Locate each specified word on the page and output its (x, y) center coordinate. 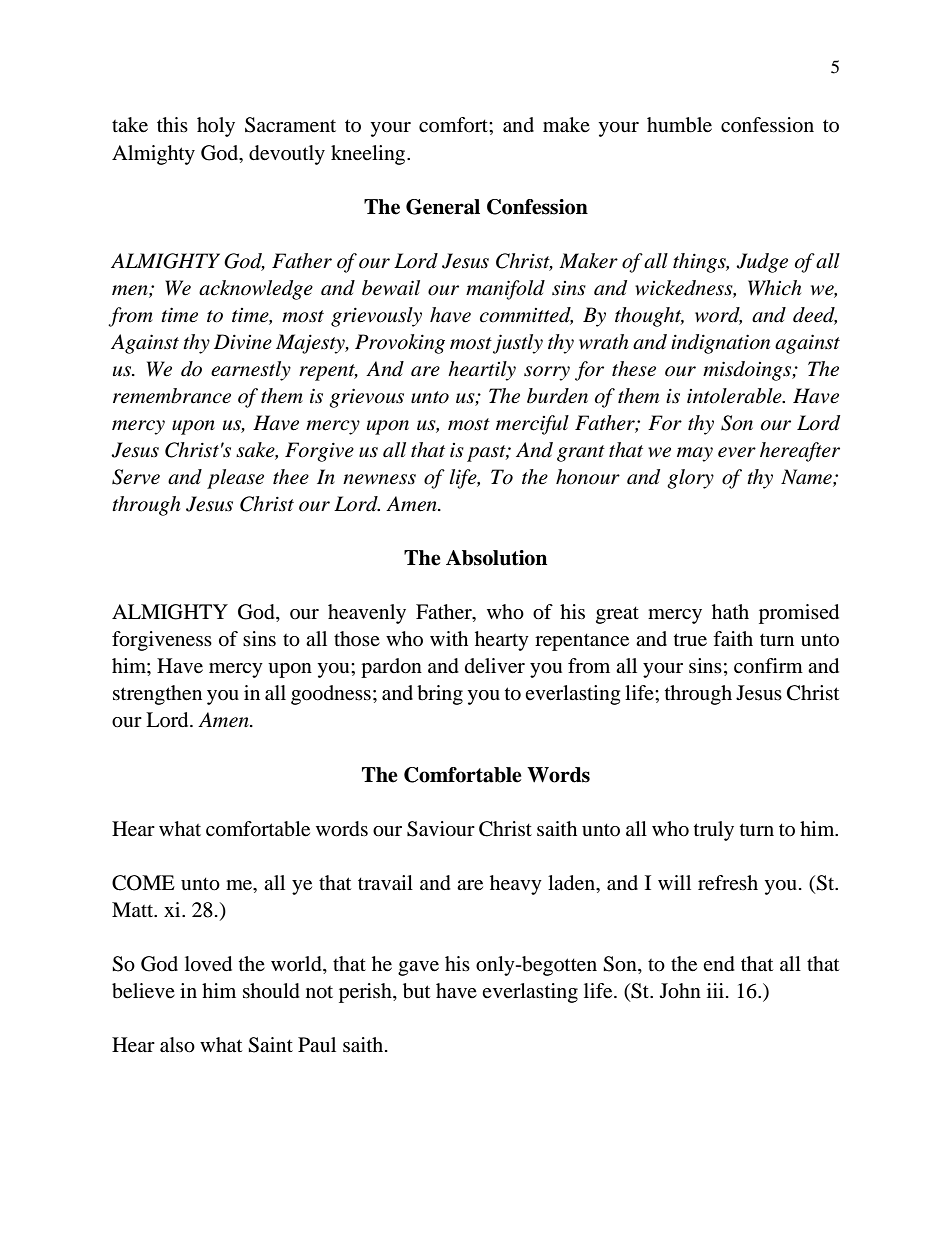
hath (730, 612)
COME (143, 883)
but (416, 991)
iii (715, 990)
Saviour (441, 829)
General (443, 207)
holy (216, 127)
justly (518, 344)
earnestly (251, 371)
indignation (720, 344)
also (177, 1045)
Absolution (496, 558)
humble (679, 125)
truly (714, 831)
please (235, 479)
